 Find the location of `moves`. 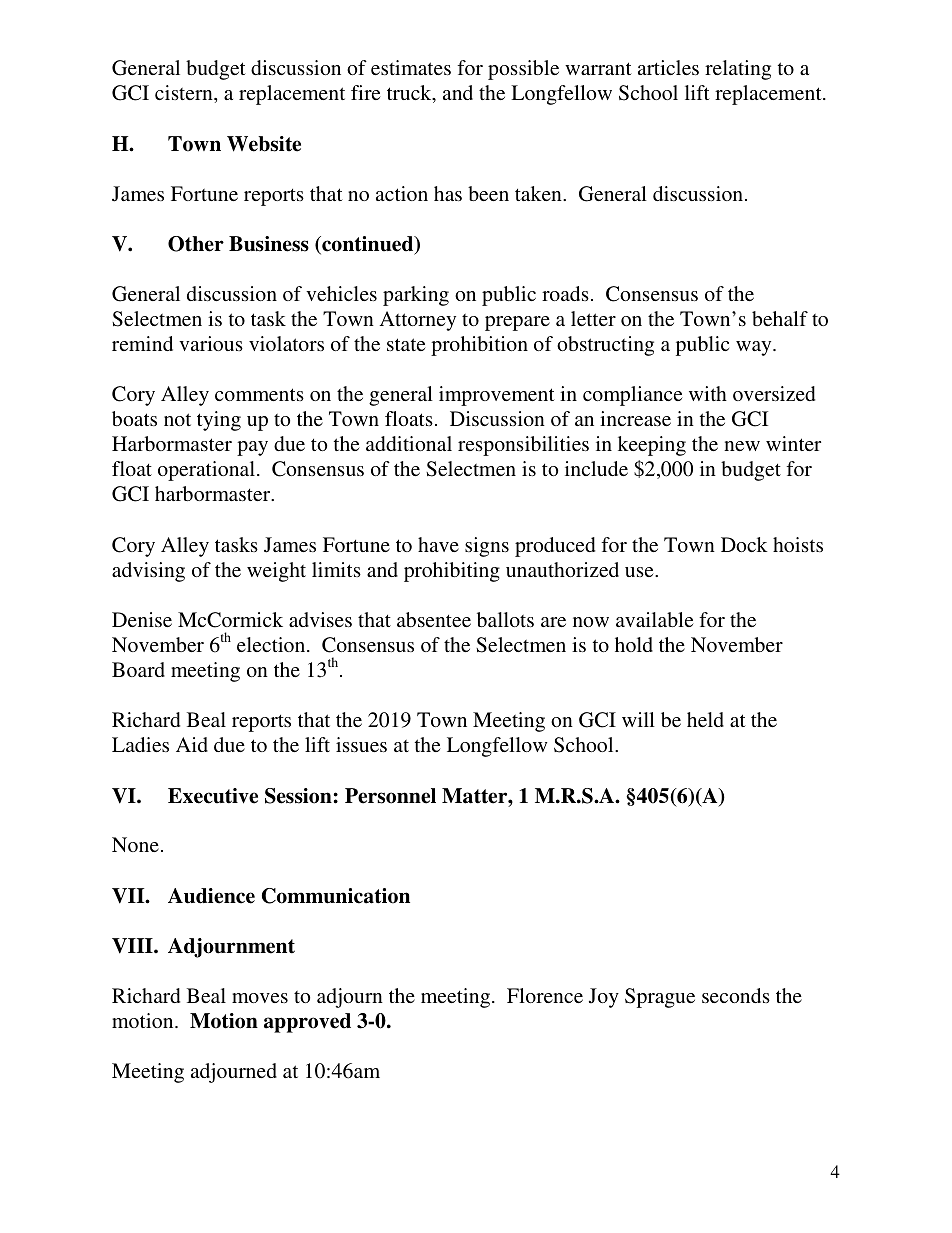

moves is located at coordinates (260, 998).
